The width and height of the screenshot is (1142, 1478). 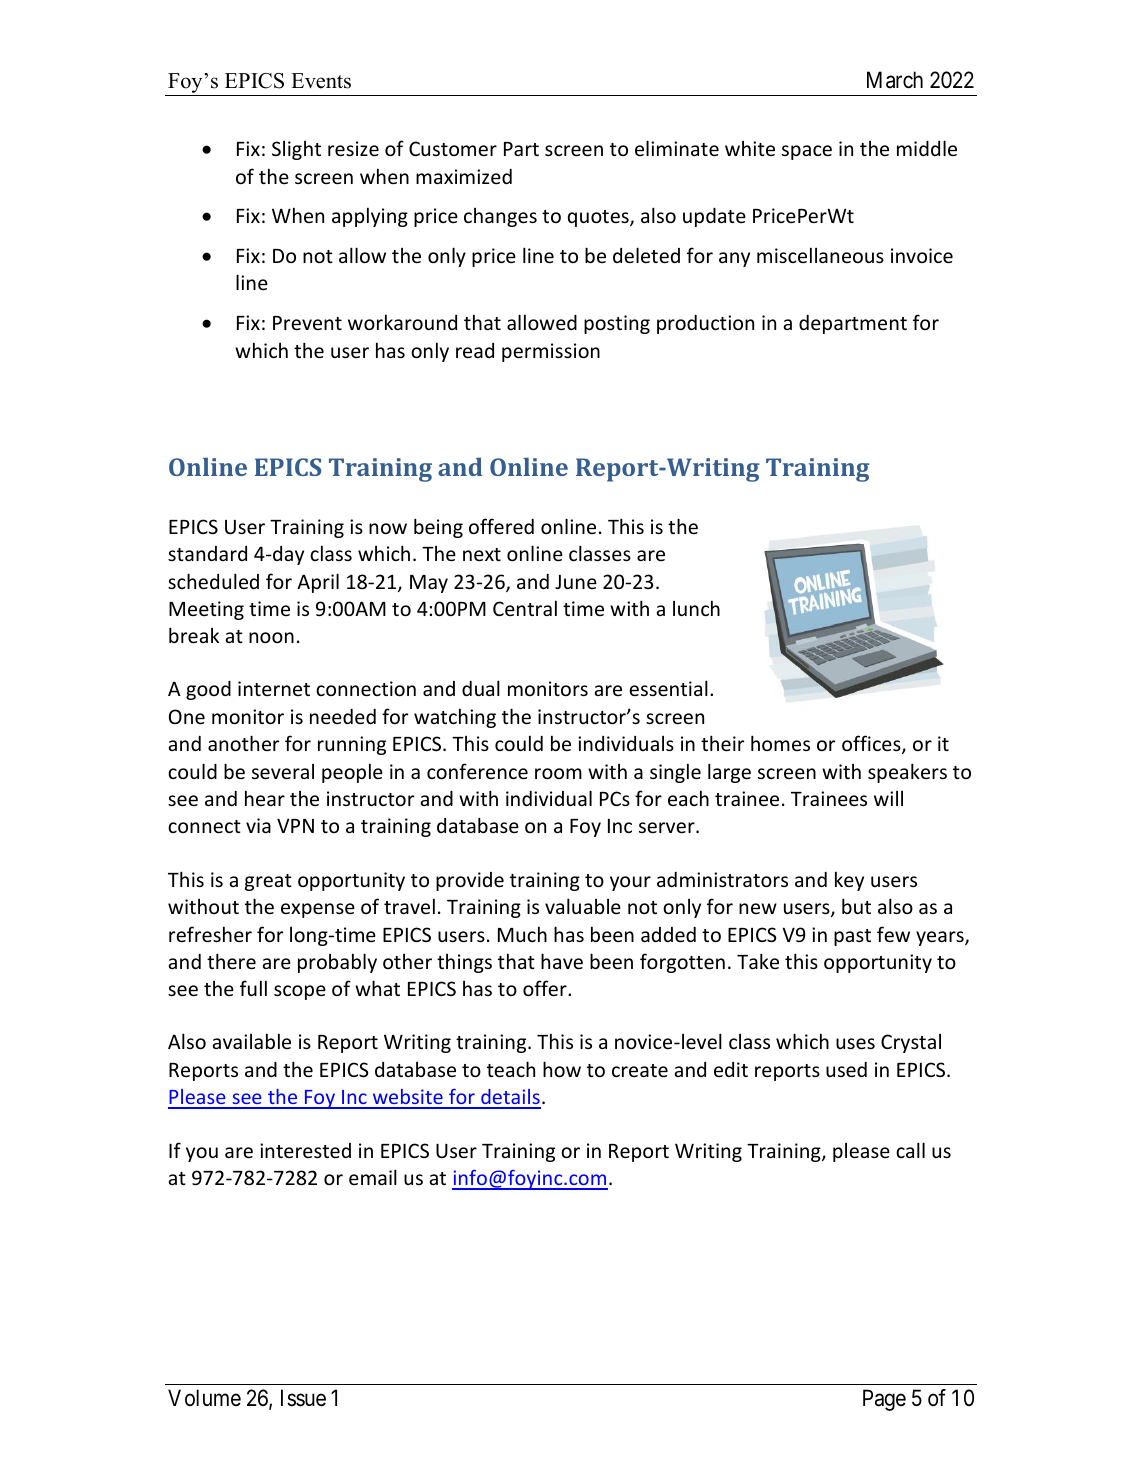 What do you see at coordinates (807, 152) in the screenshot?
I see `space` at bounding box center [807, 152].
